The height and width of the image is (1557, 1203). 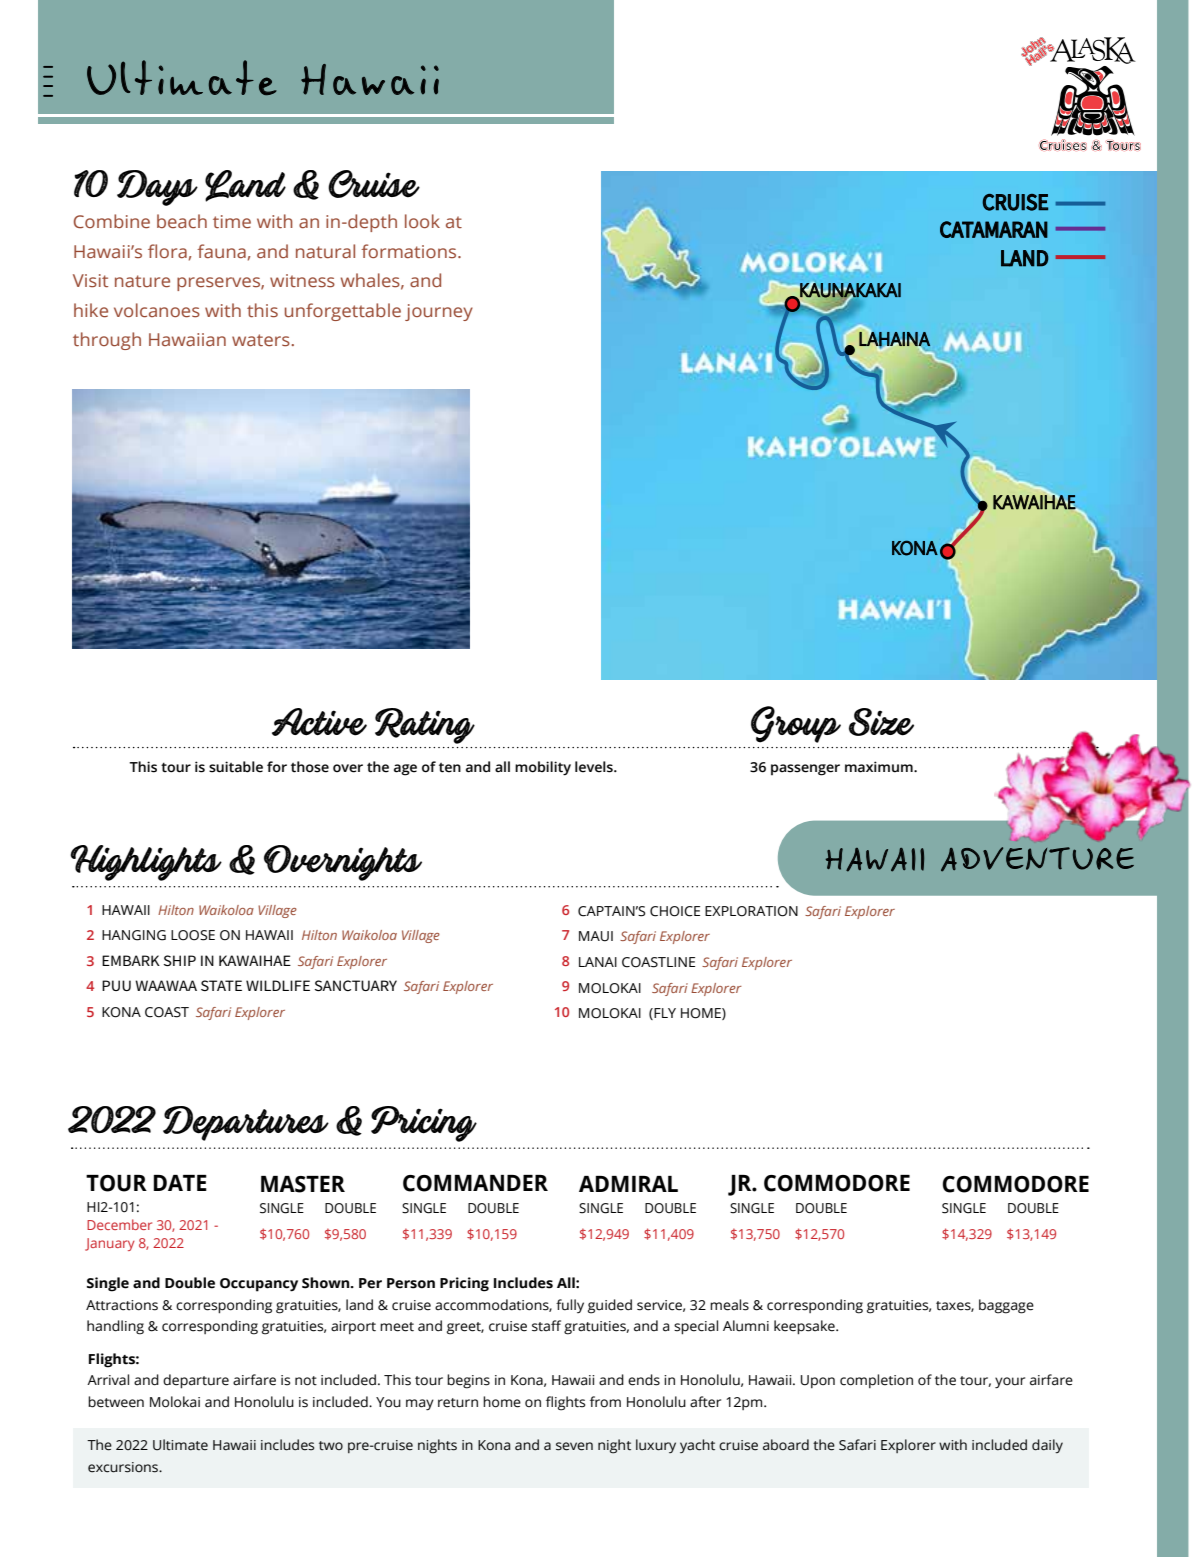 What do you see at coordinates (425, 726) in the image?
I see `Rating` at bounding box center [425, 726].
